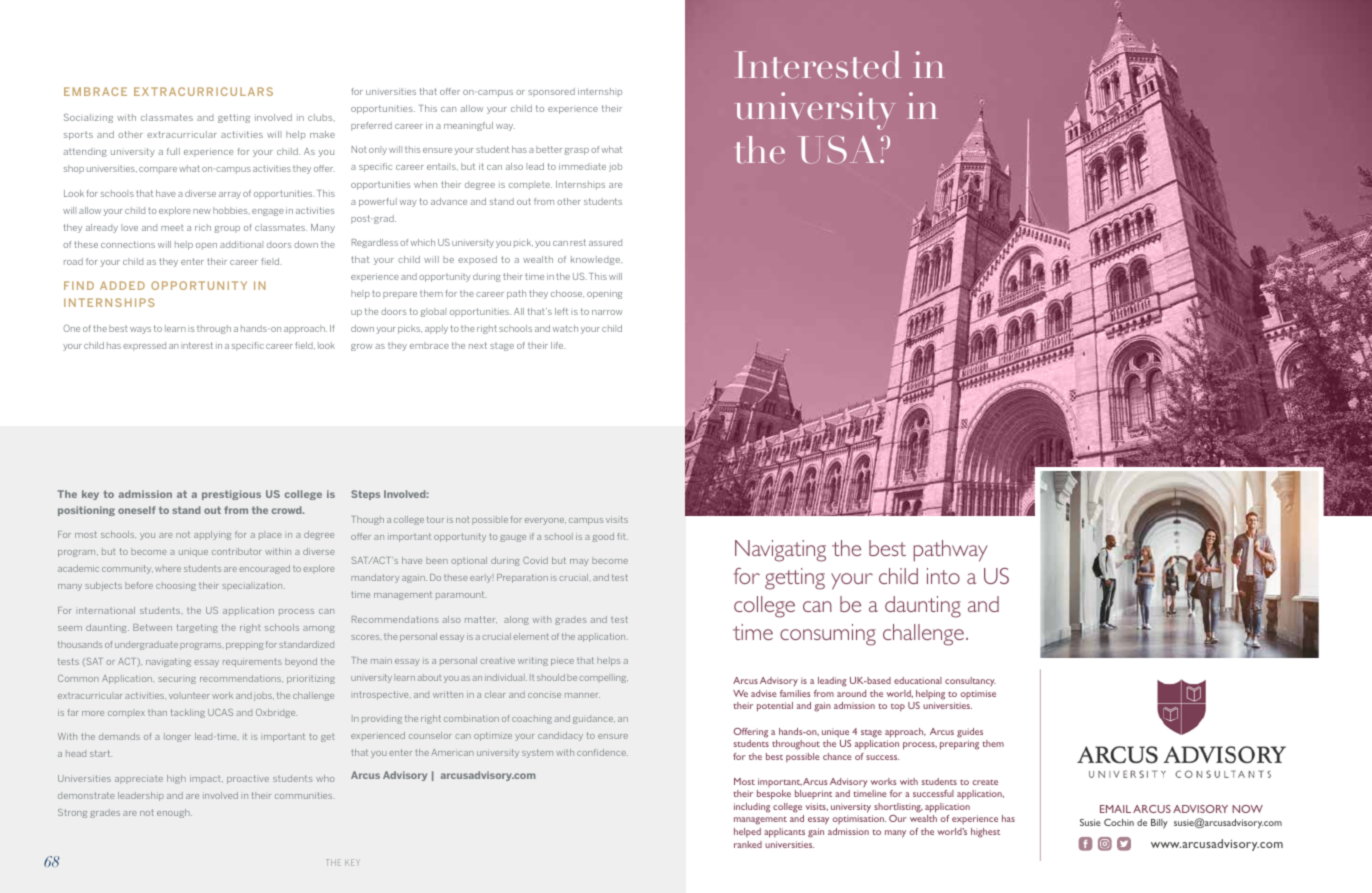 This screenshot has width=1372, height=893. I want to click on full, so click(173, 151).
